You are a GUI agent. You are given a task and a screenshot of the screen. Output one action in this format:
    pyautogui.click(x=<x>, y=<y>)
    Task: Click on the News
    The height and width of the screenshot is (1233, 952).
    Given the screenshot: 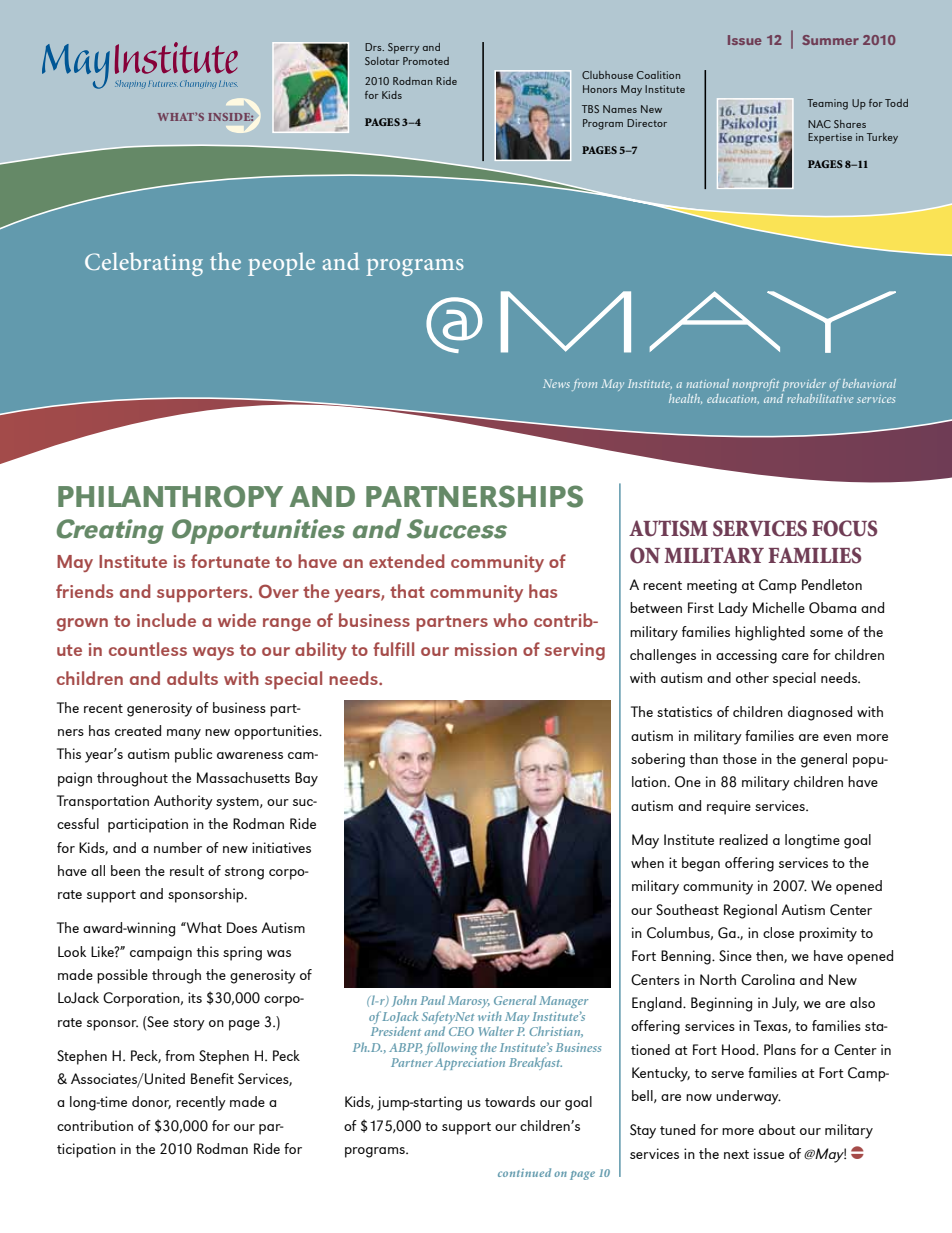 What is the action you would take?
    pyautogui.click(x=556, y=383)
